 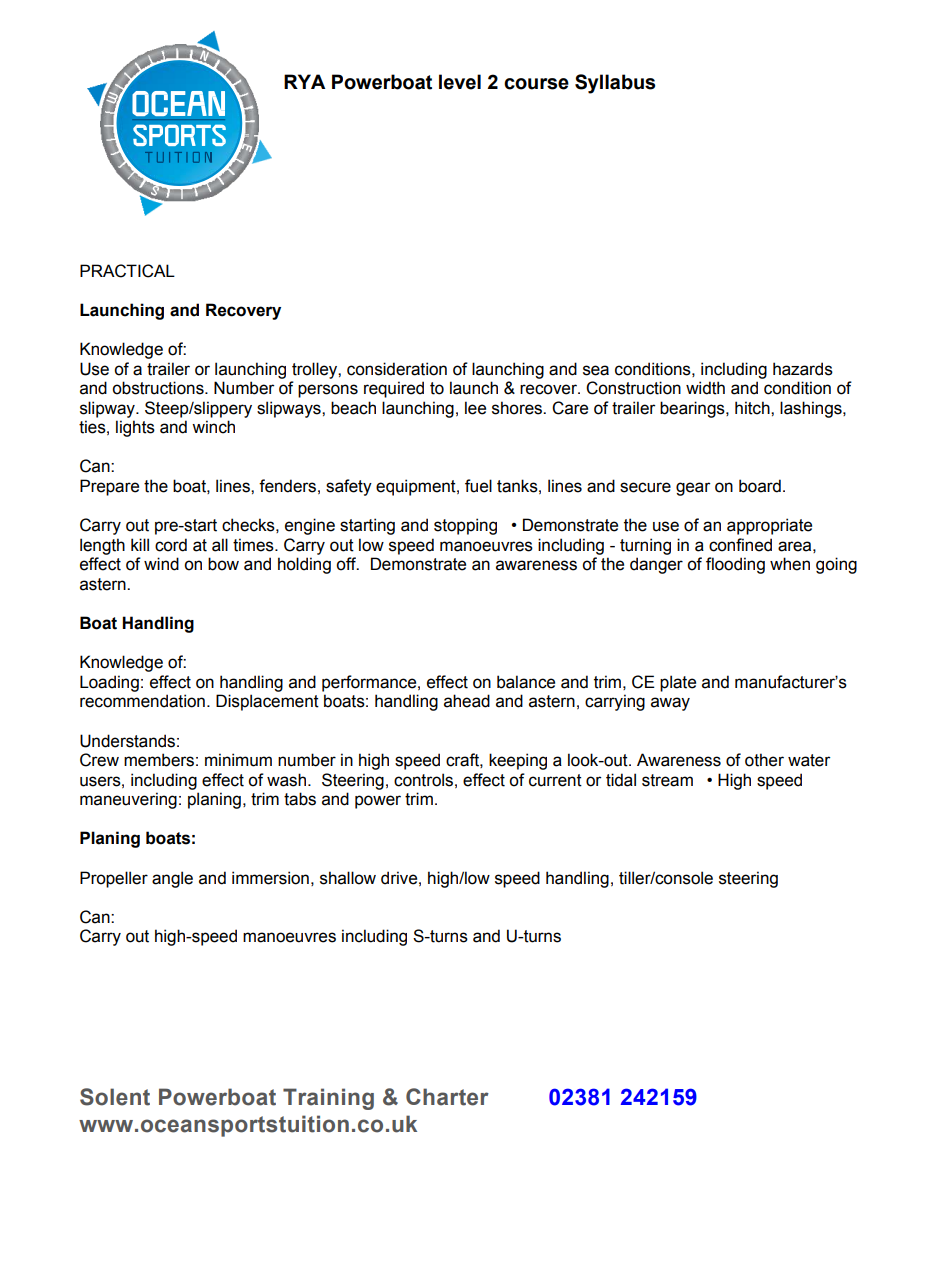 I want to click on RYA, so click(x=304, y=81).
